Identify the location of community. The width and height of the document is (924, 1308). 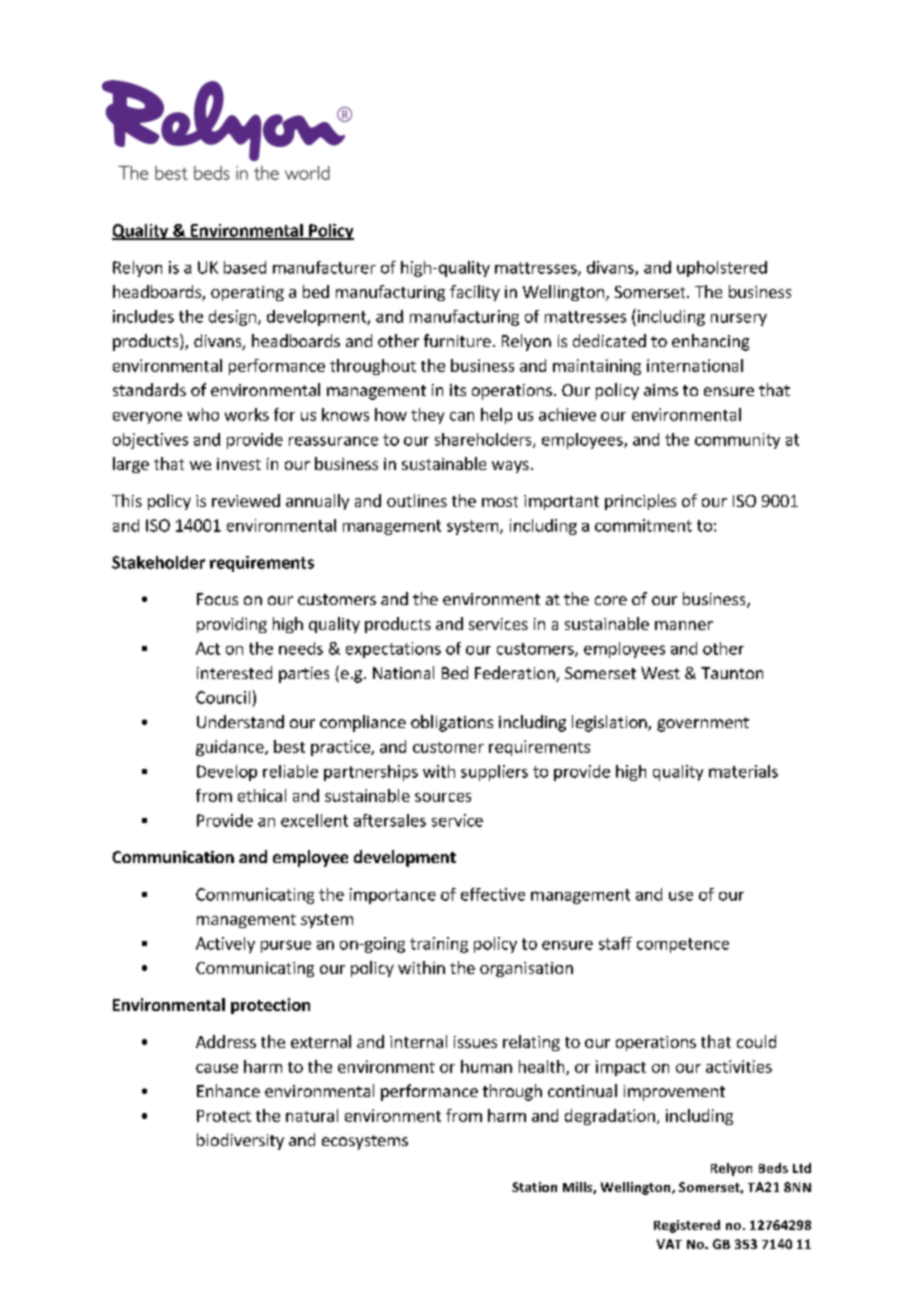
(737, 441).
